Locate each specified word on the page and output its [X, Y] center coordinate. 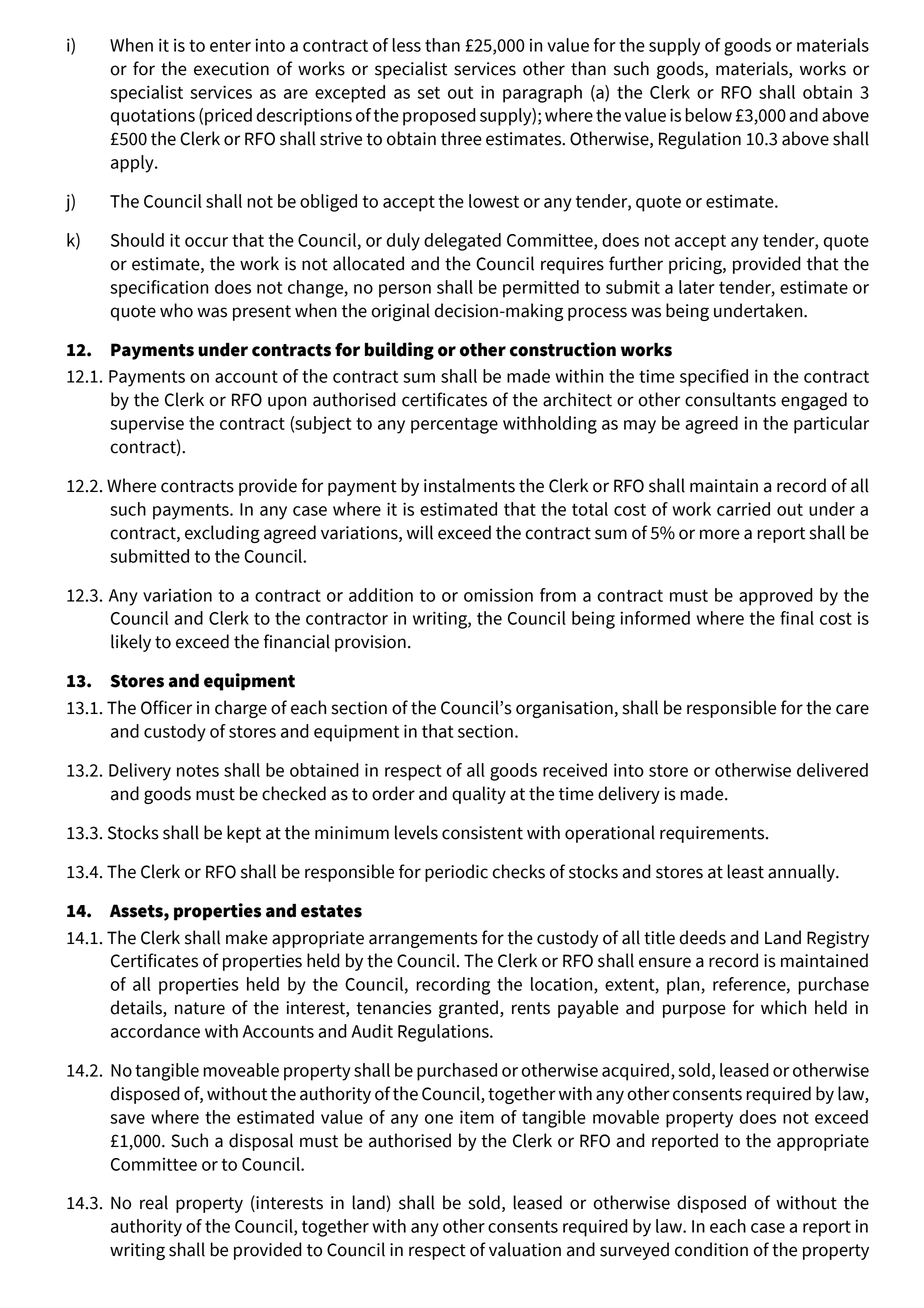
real [154, 1202]
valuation [525, 1249]
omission [498, 595]
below [708, 115]
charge [241, 709]
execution [231, 69]
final [797, 618]
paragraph [542, 94]
